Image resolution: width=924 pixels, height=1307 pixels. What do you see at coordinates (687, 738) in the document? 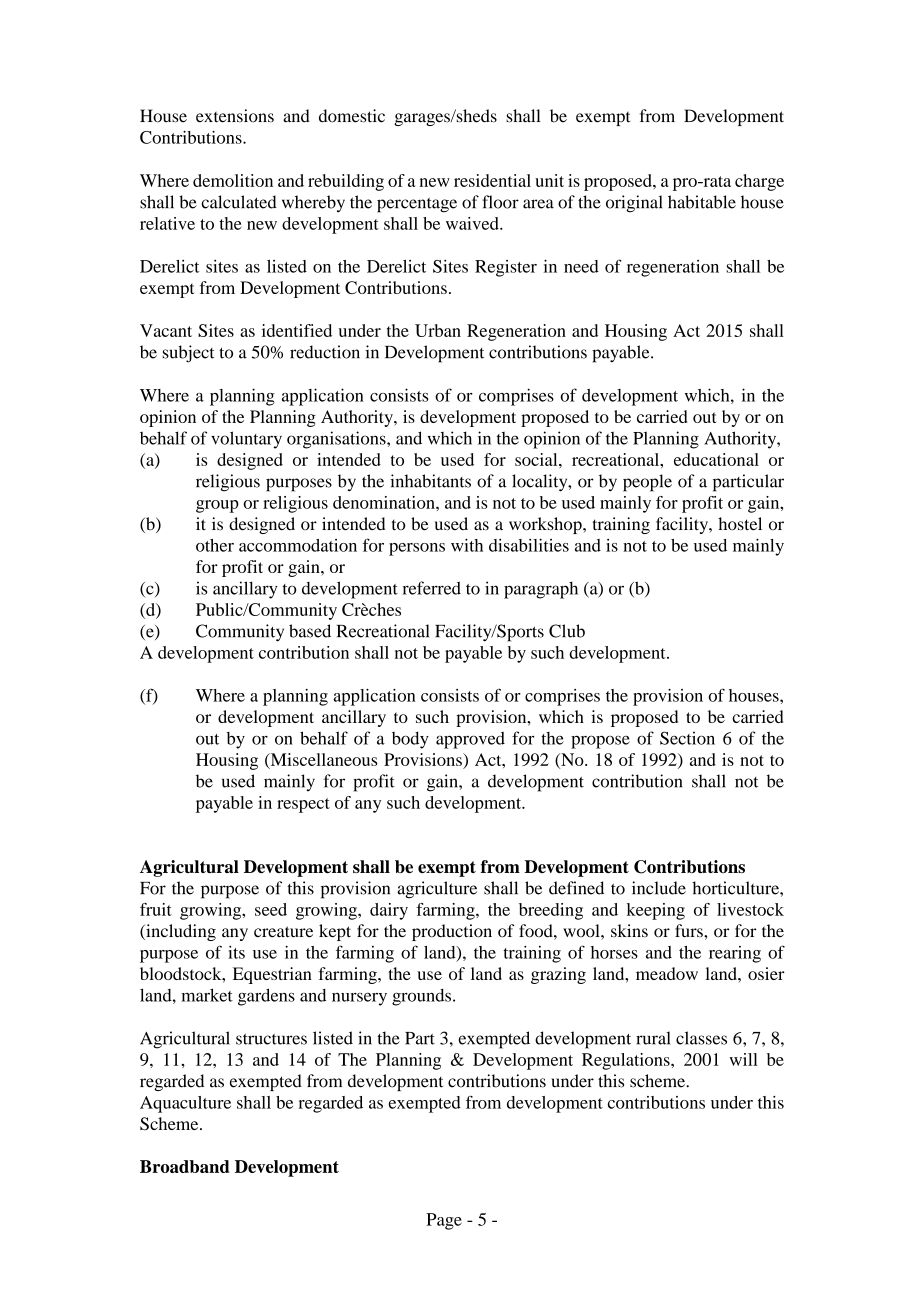
I see `Section` at bounding box center [687, 738].
